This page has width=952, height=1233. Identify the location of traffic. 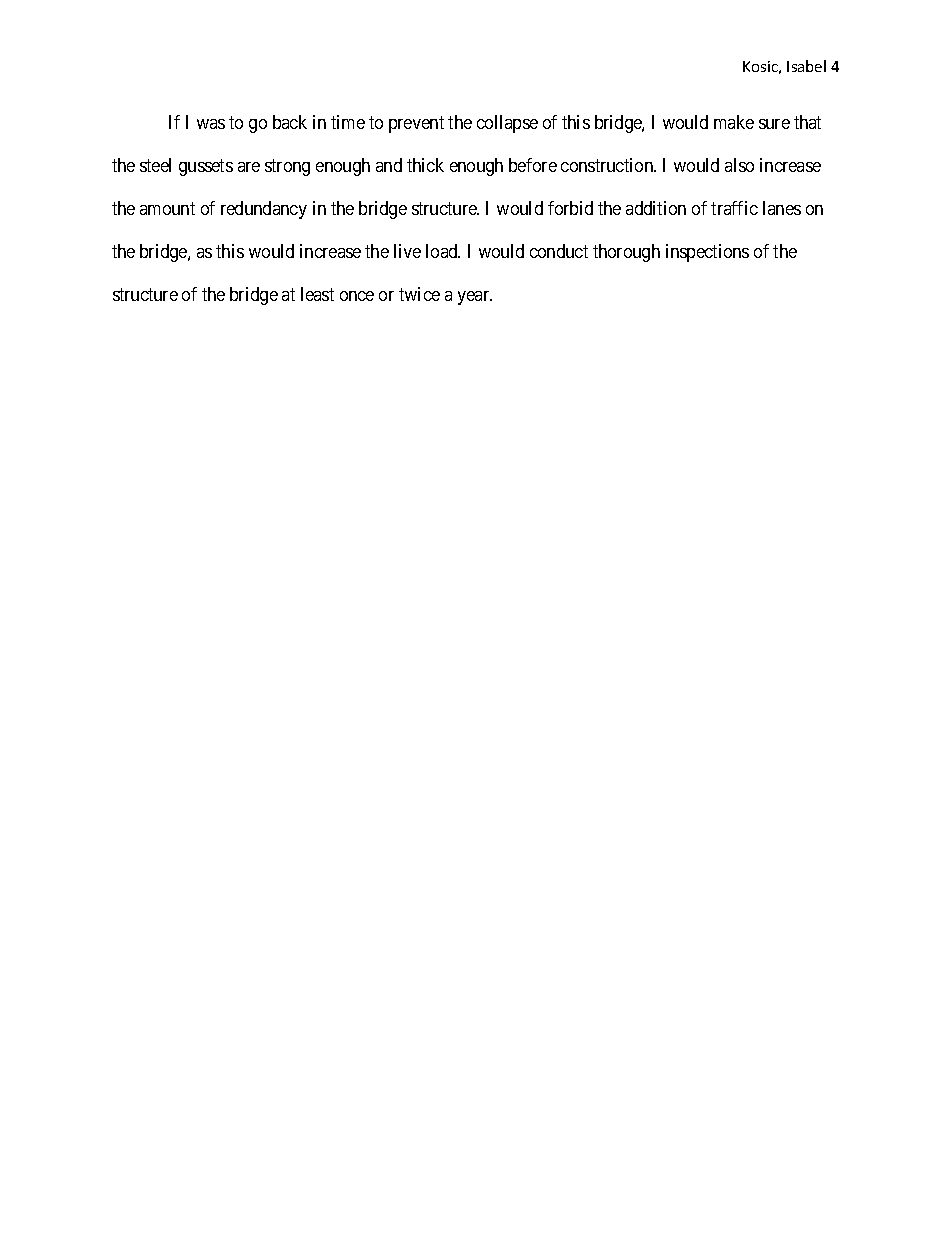
(734, 208).
